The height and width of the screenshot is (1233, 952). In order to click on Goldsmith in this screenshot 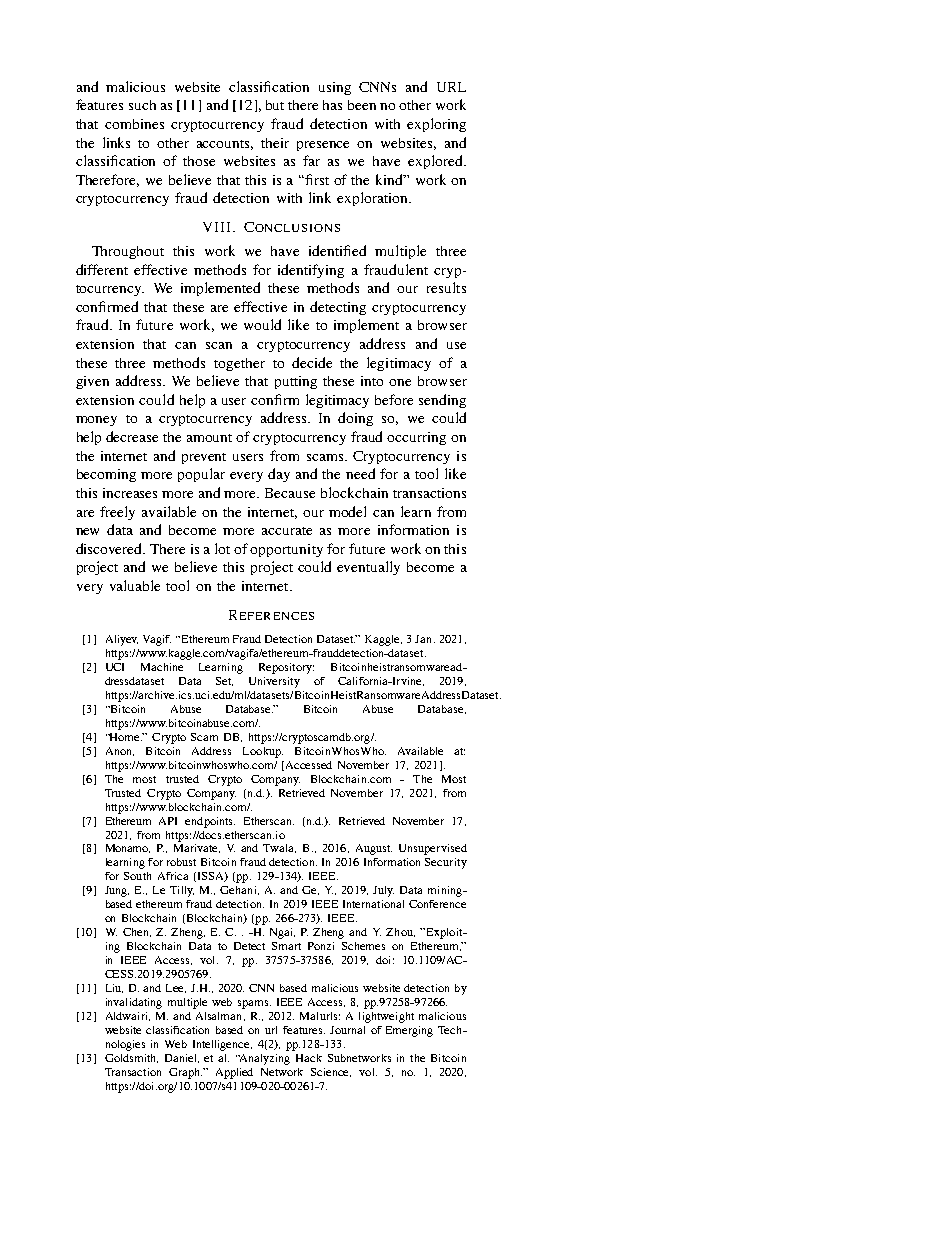, I will do `click(131, 1058)`.
